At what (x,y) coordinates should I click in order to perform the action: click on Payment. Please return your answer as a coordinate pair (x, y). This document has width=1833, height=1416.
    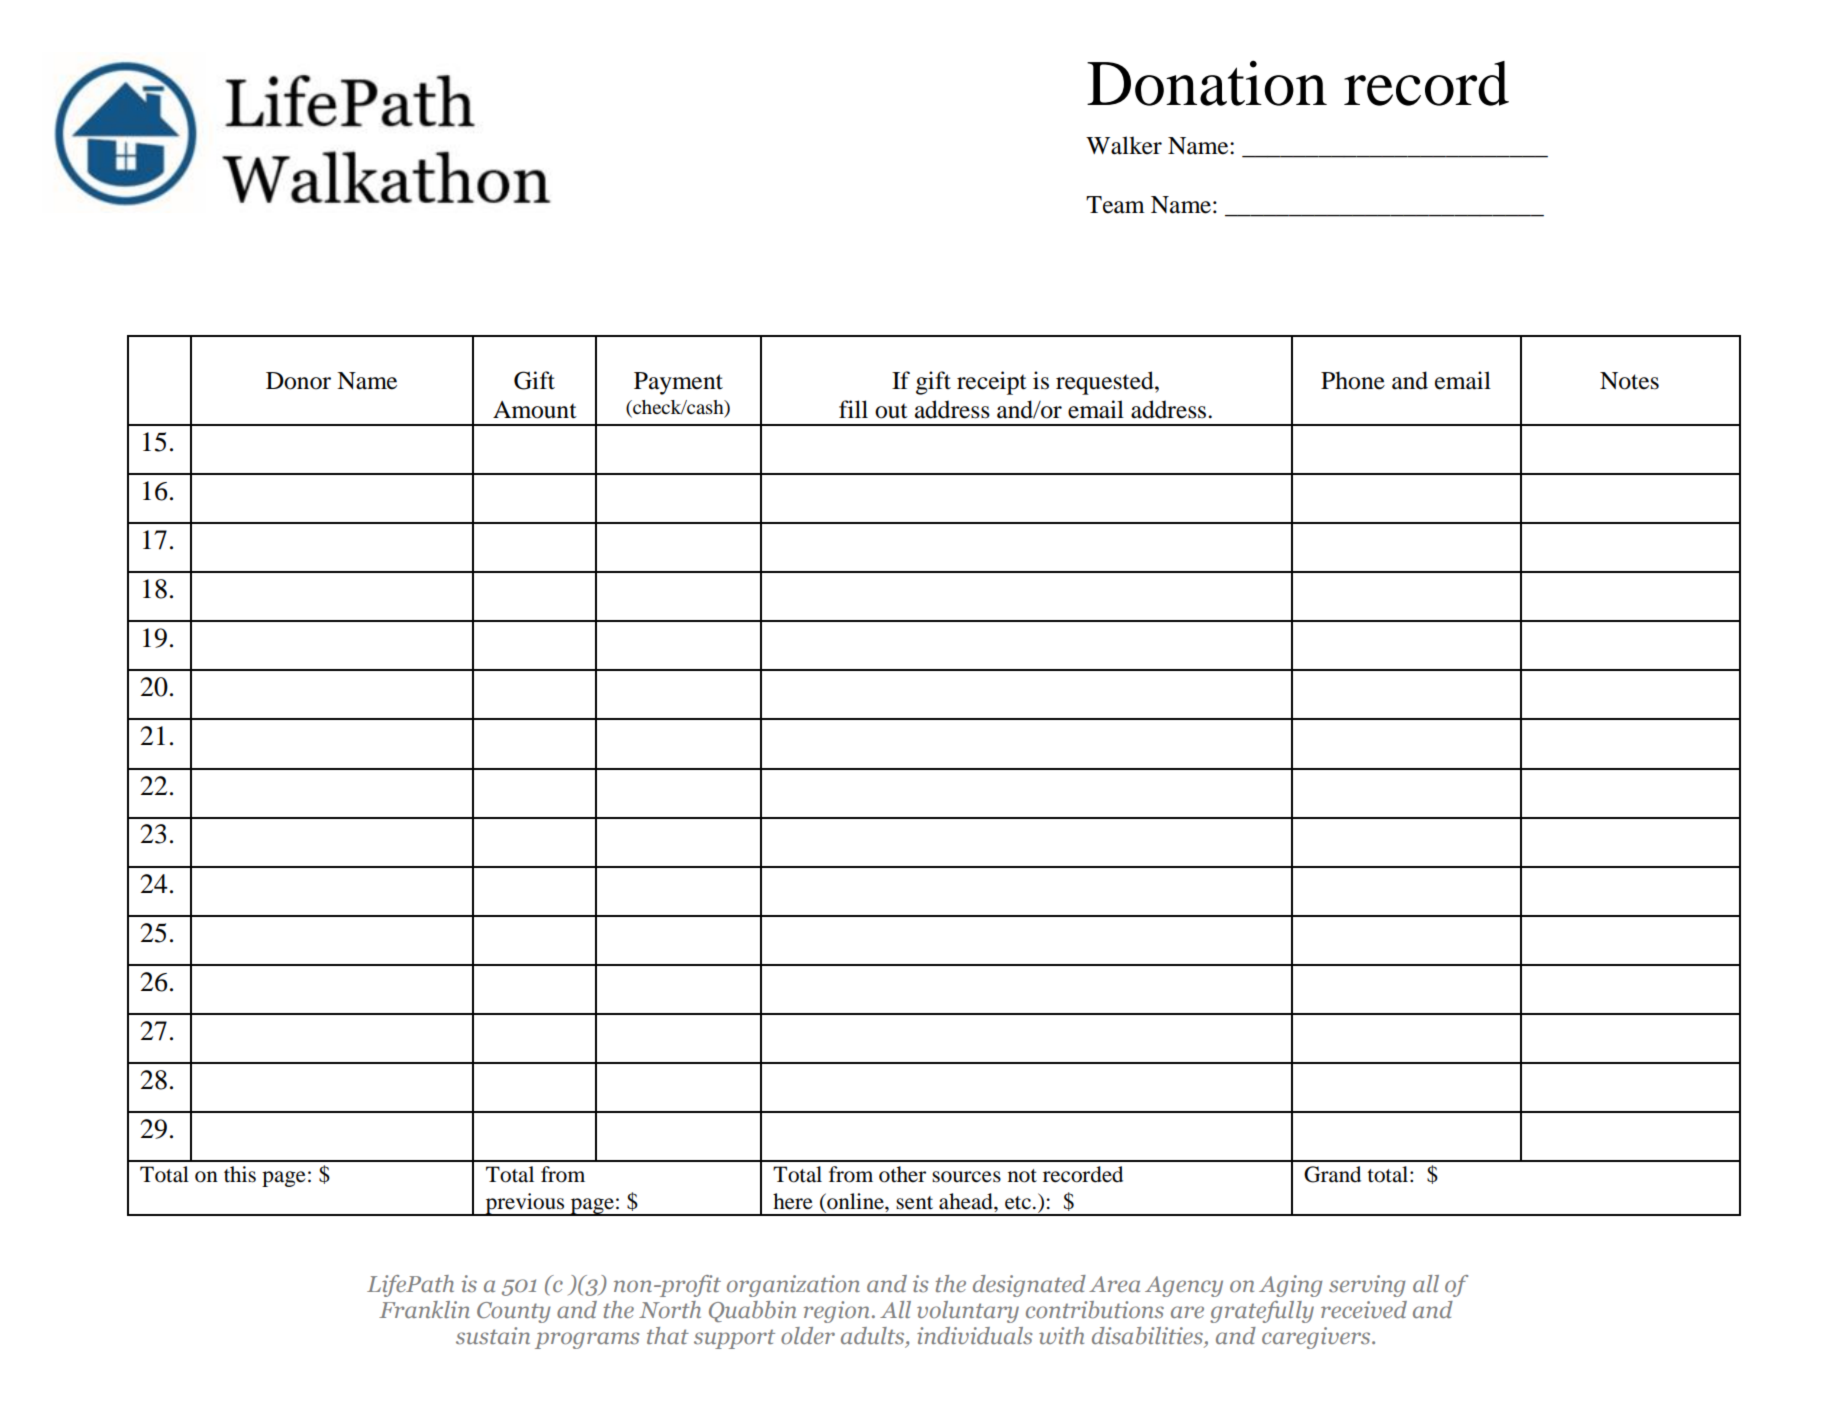
    Looking at the image, I should click on (678, 383).
